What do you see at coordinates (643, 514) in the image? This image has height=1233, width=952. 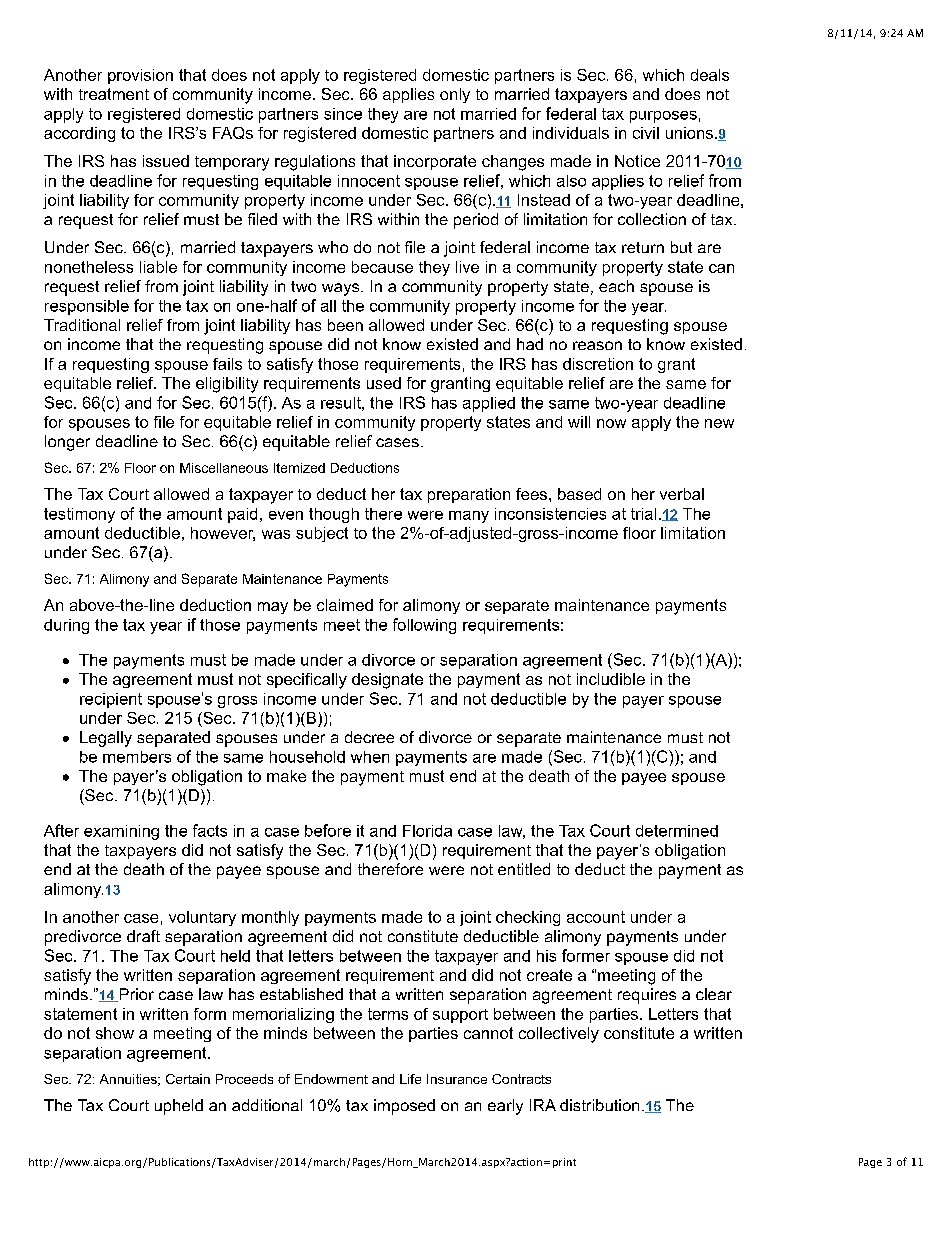 I see `trial` at bounding box center [643, 514].
